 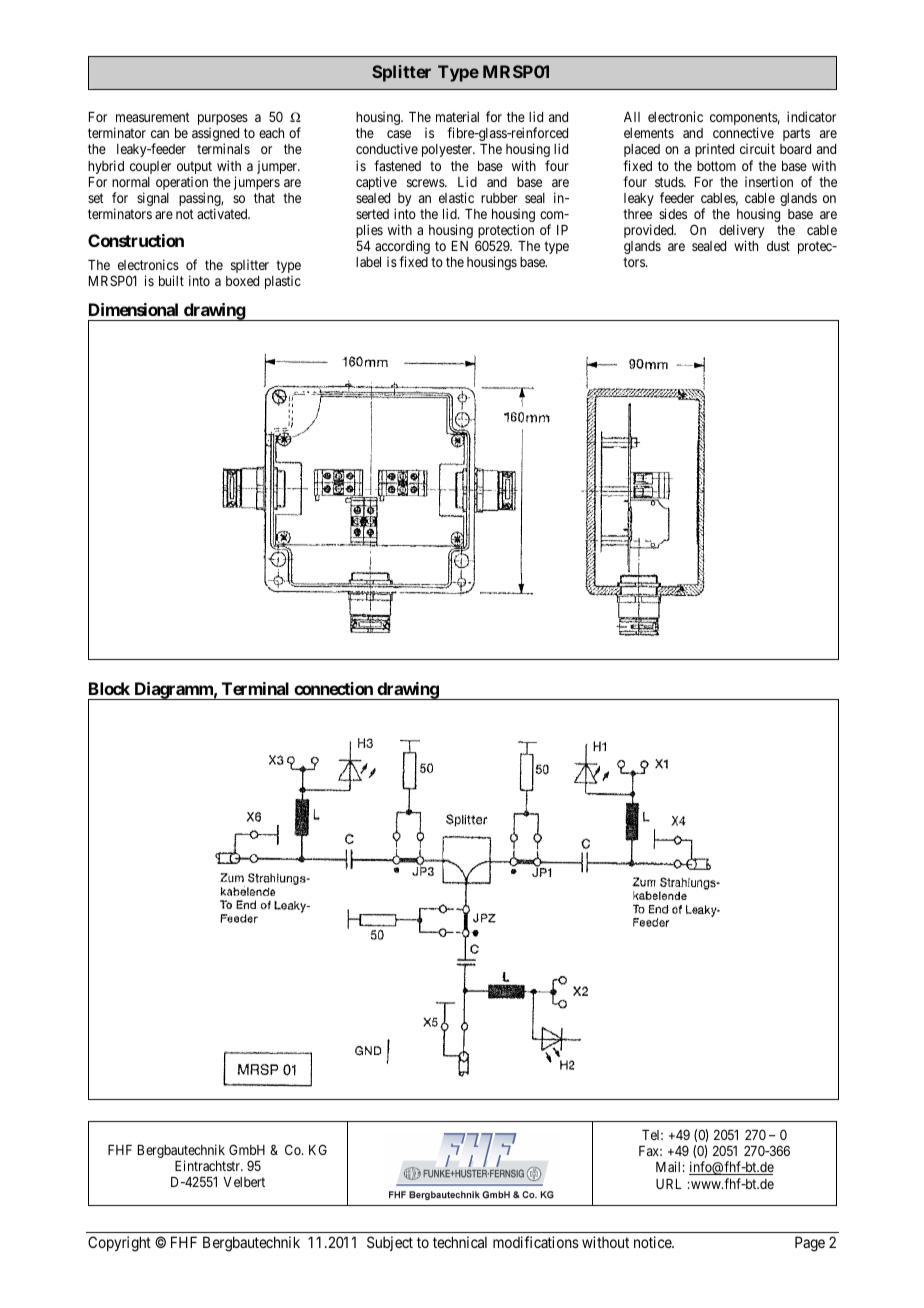 What do you see at coordinates (741, 232) in the screenshot?
I see `delivery` at bounding box center [741, 232].
